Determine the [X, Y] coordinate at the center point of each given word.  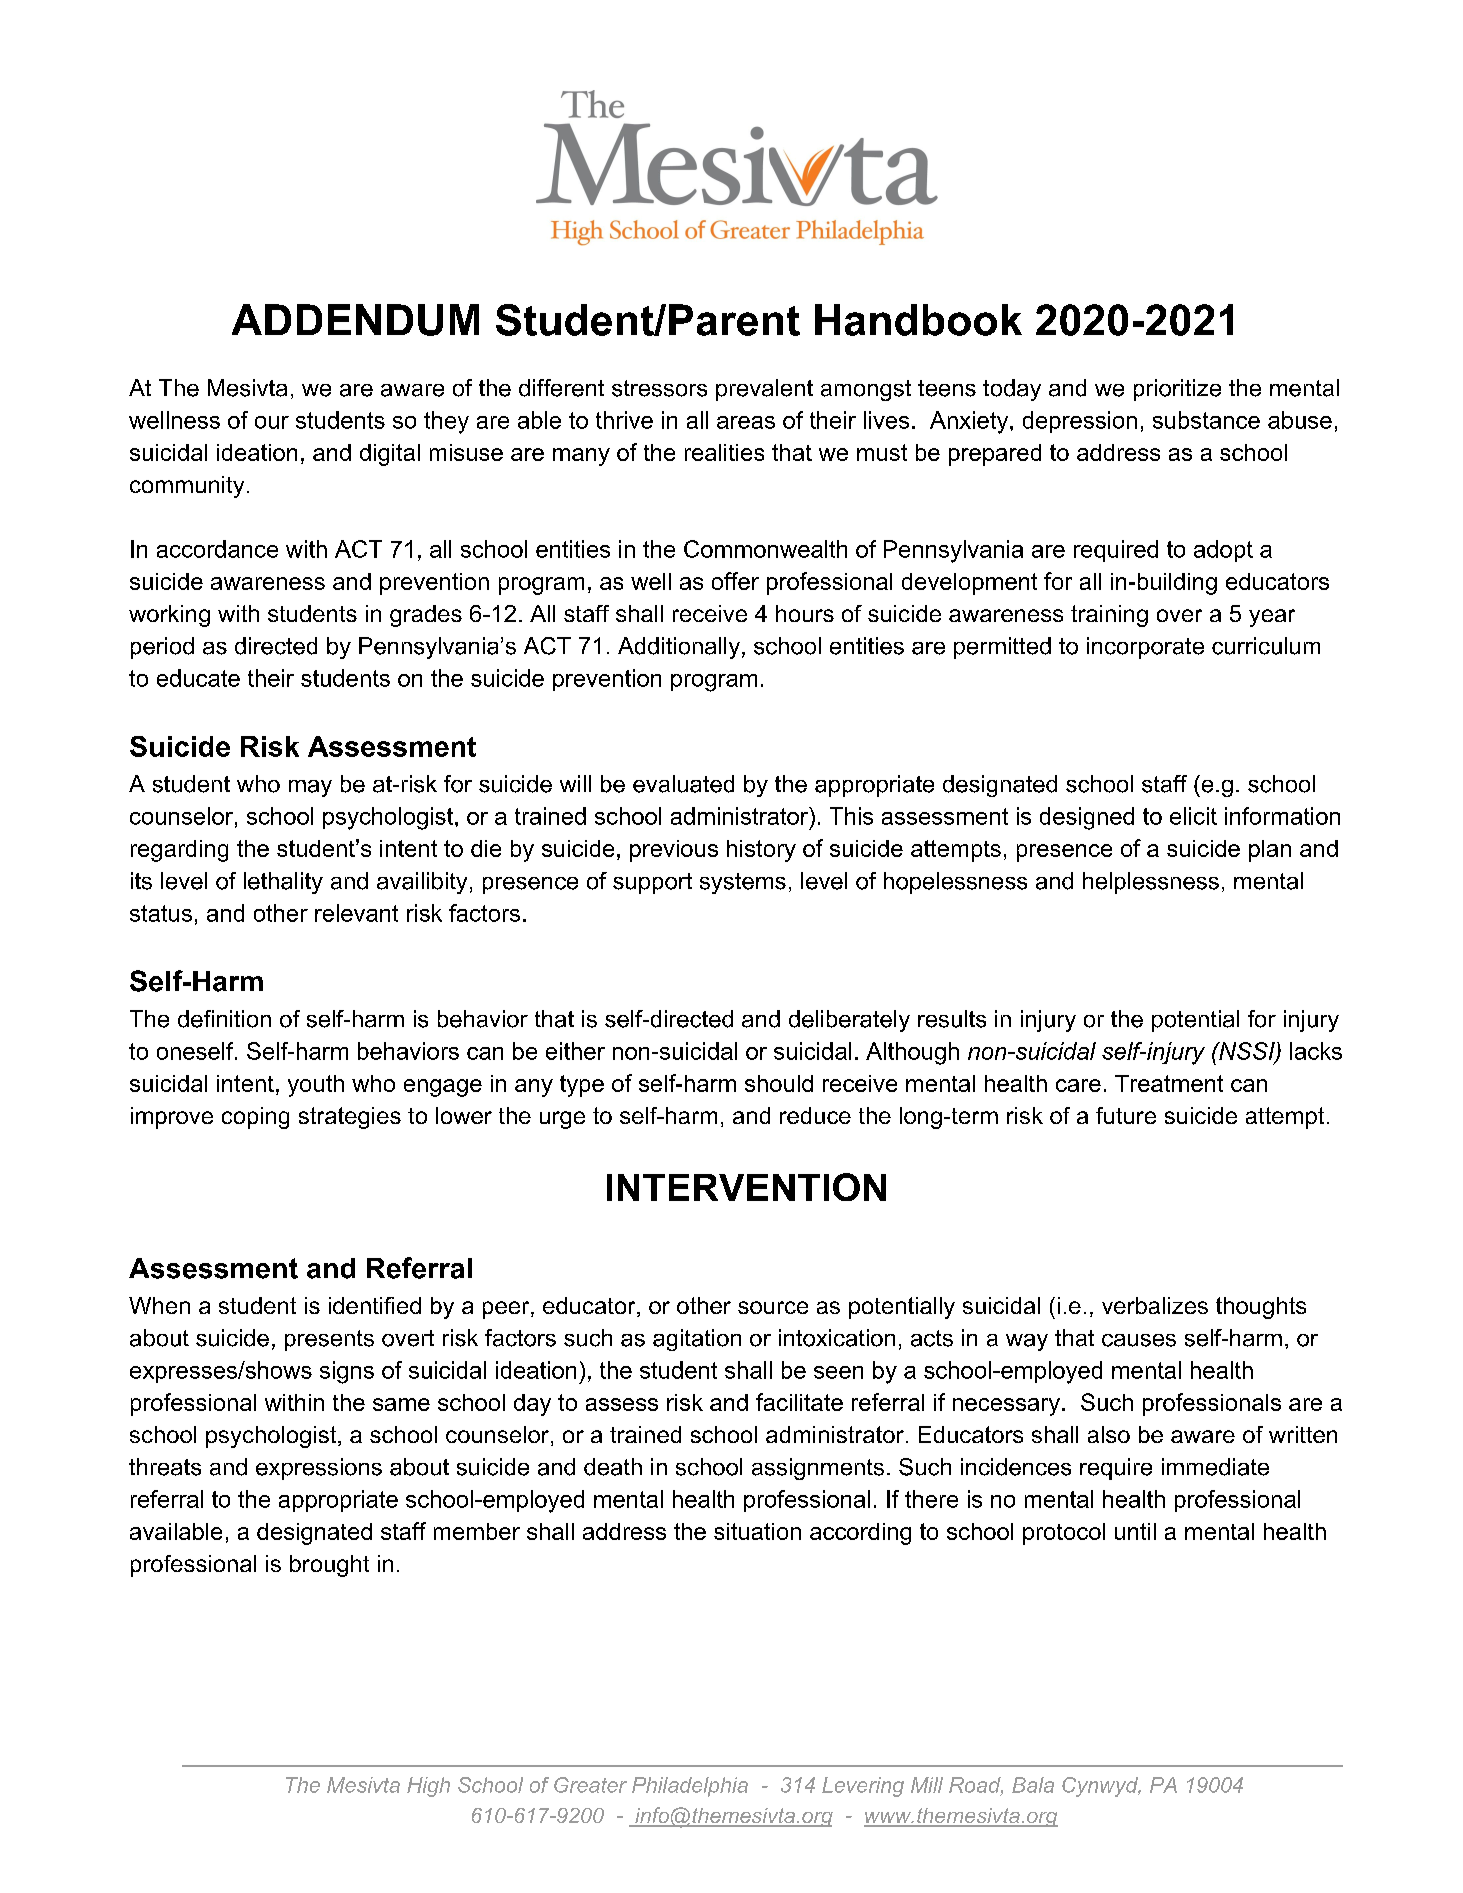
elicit [1193, 816]
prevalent [764, 390]
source [773, 1307]
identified [375, 1305]
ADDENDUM [355, 320]
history [761, 851]
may [310, 788]
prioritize [1177, 390]
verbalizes [1155, 1305]
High [428, 1787]
